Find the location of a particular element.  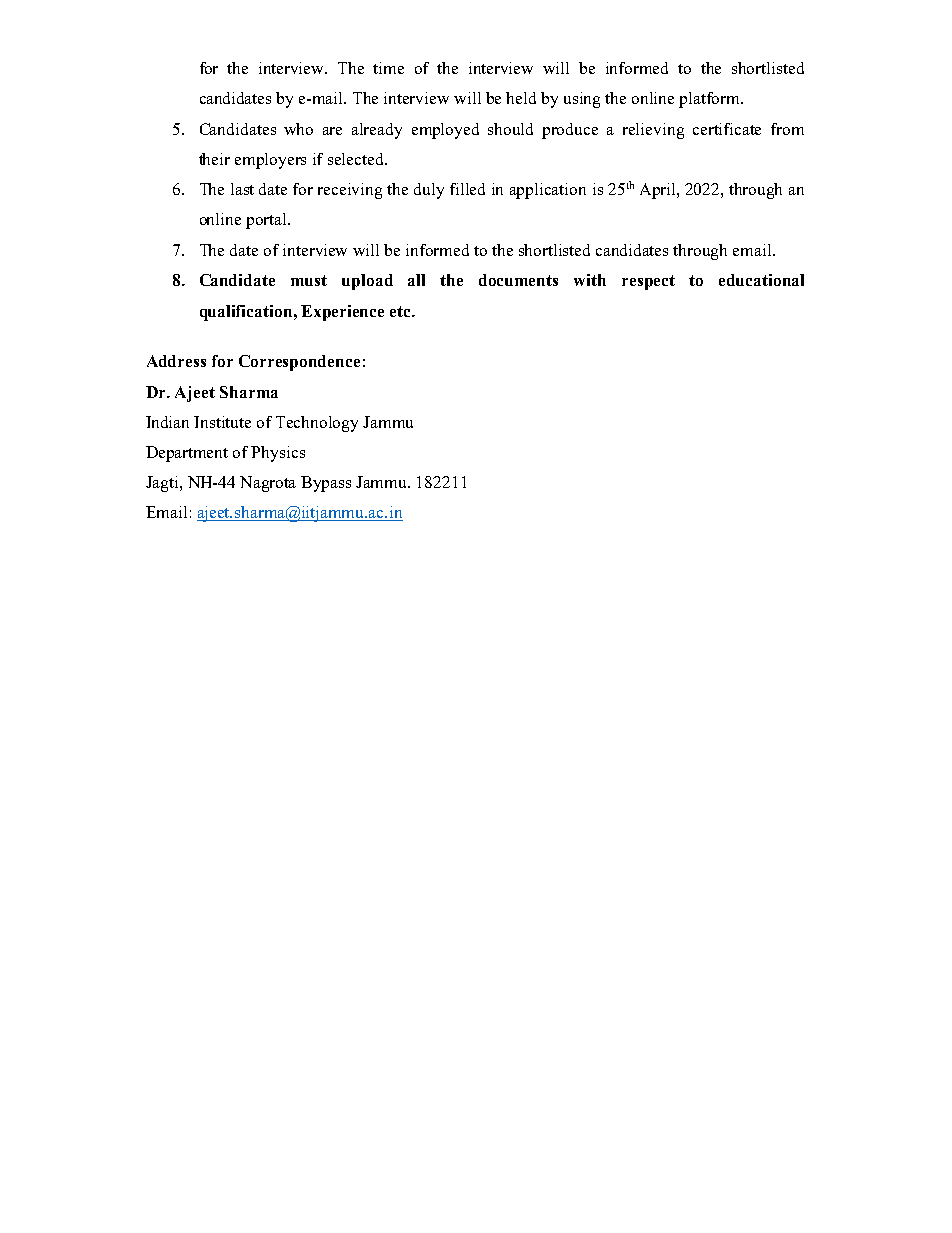

portal is located at coordinates (268, 221).
